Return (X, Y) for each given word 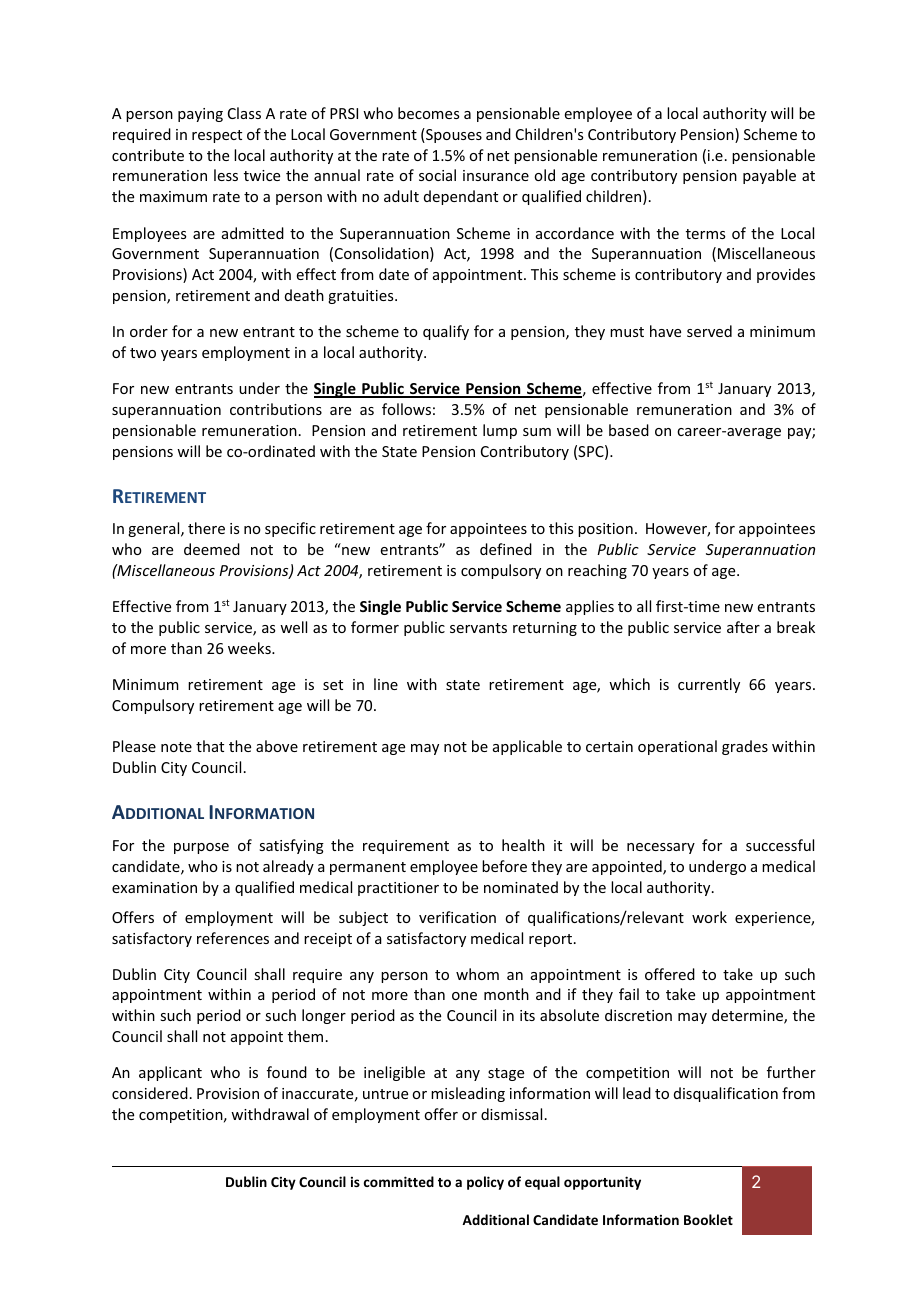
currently (709, 685)
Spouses (453, 135)
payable (769, 176)
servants (478, 628)
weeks (250, 648)
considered (150, 1093)
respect (217, 136)
